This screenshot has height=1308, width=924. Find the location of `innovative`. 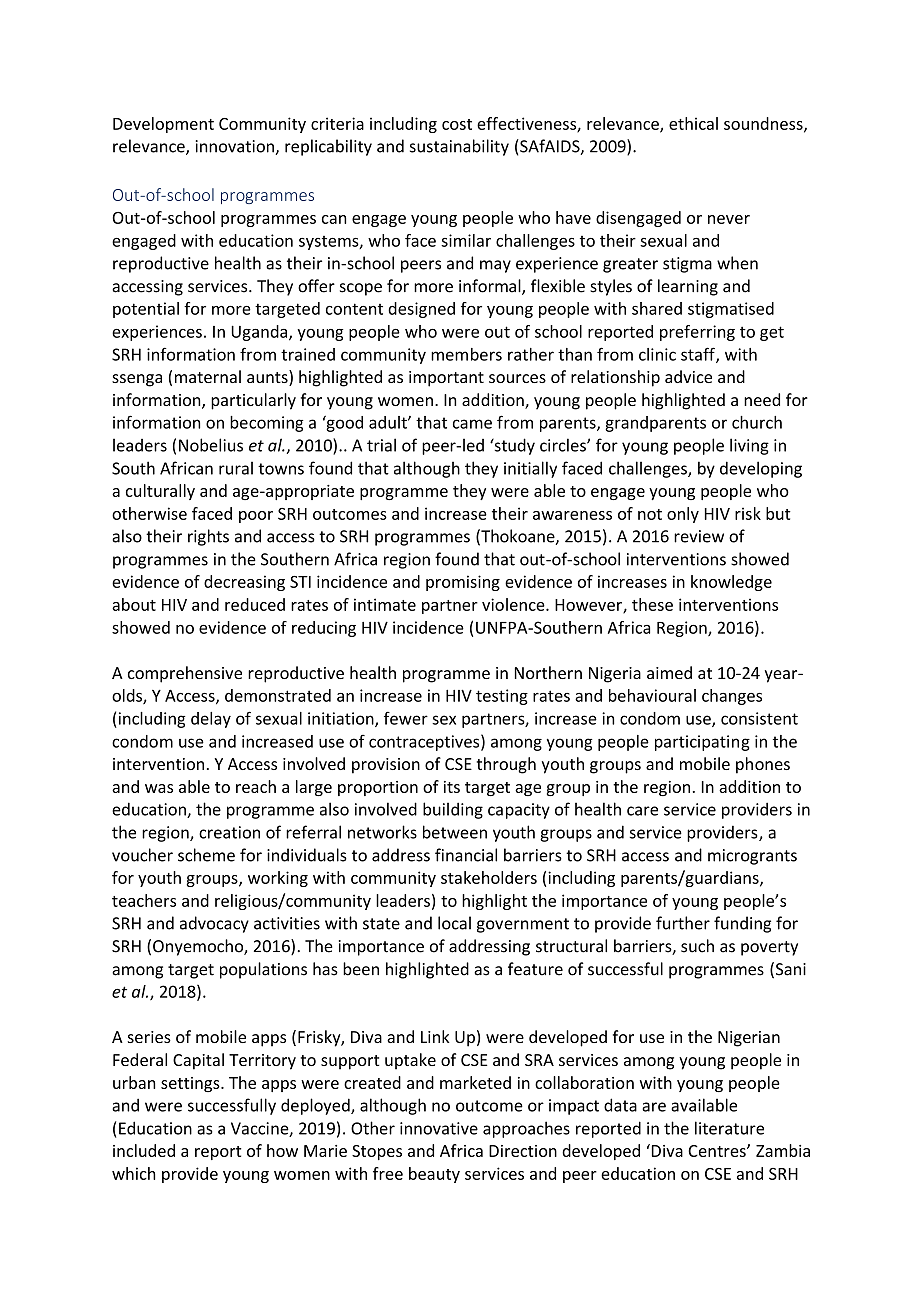

innovative is located at coordinates (439, 1128).
